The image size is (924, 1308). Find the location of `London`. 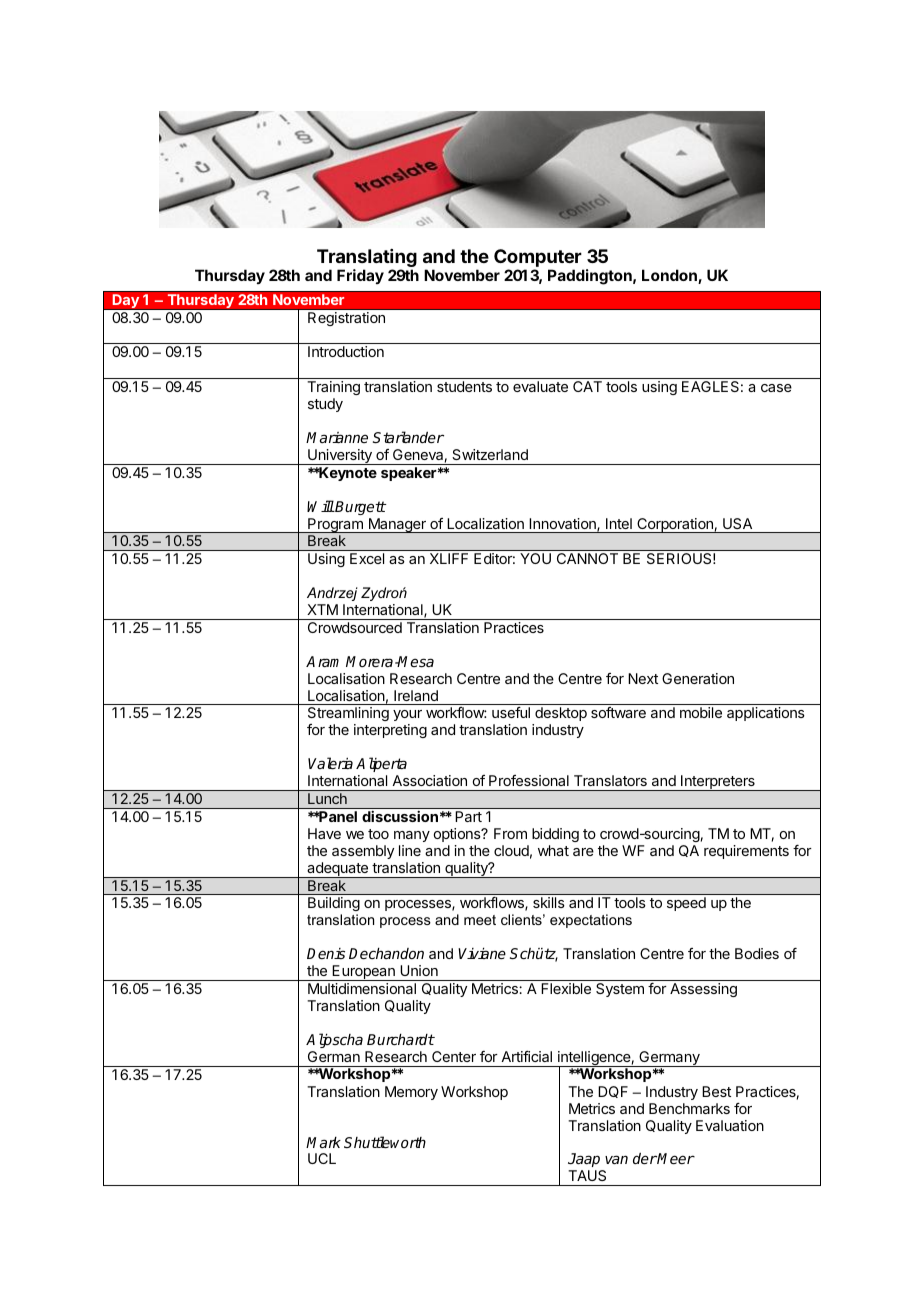

London is located at coordinates (670, 276).
